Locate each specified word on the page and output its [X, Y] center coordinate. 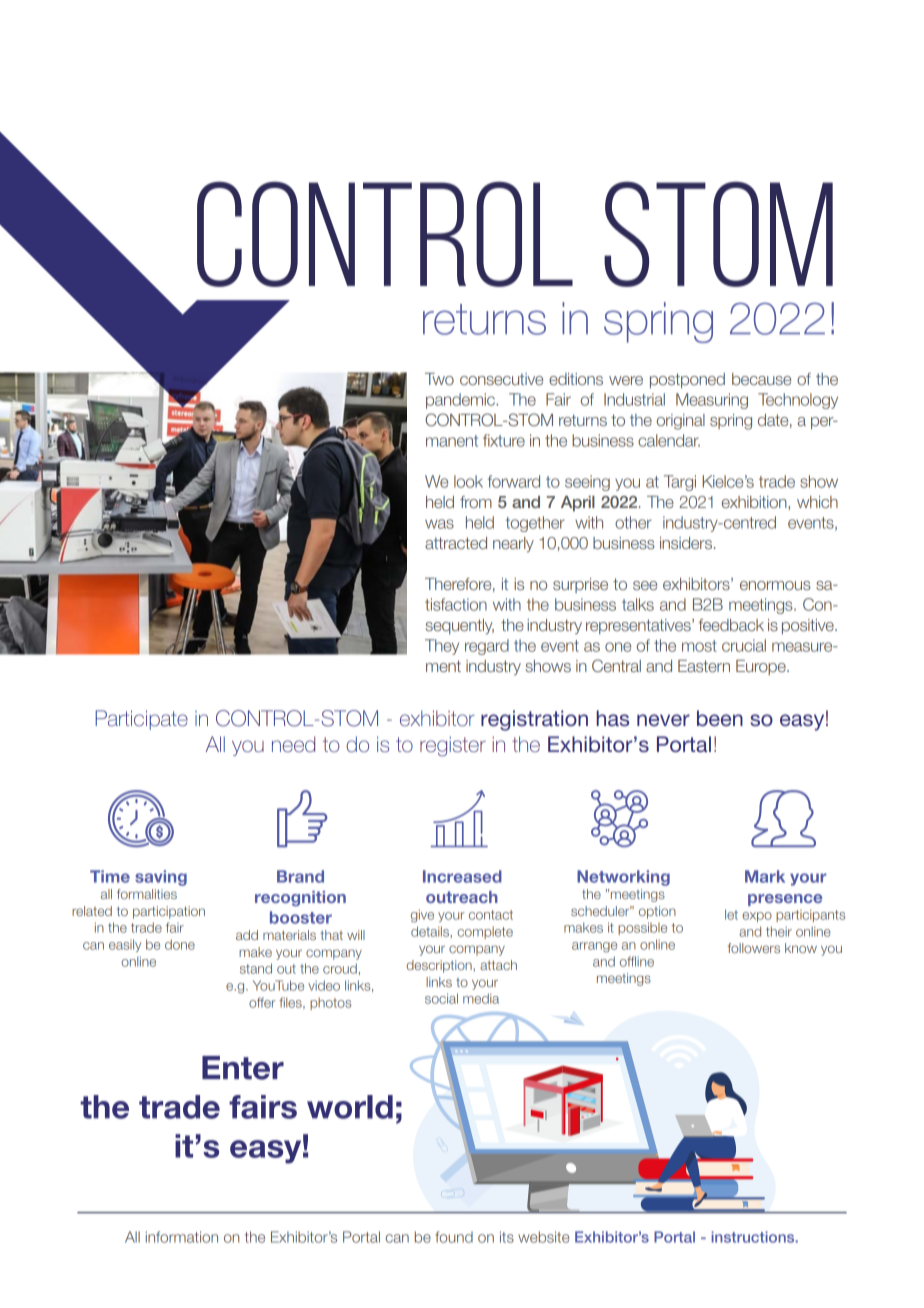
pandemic [461, 401]
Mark [765, 876]
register [453, 746]
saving [161, 878]
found [454, 1237]
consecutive [501, 379]
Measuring [712, 401]
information [182, 1237]
